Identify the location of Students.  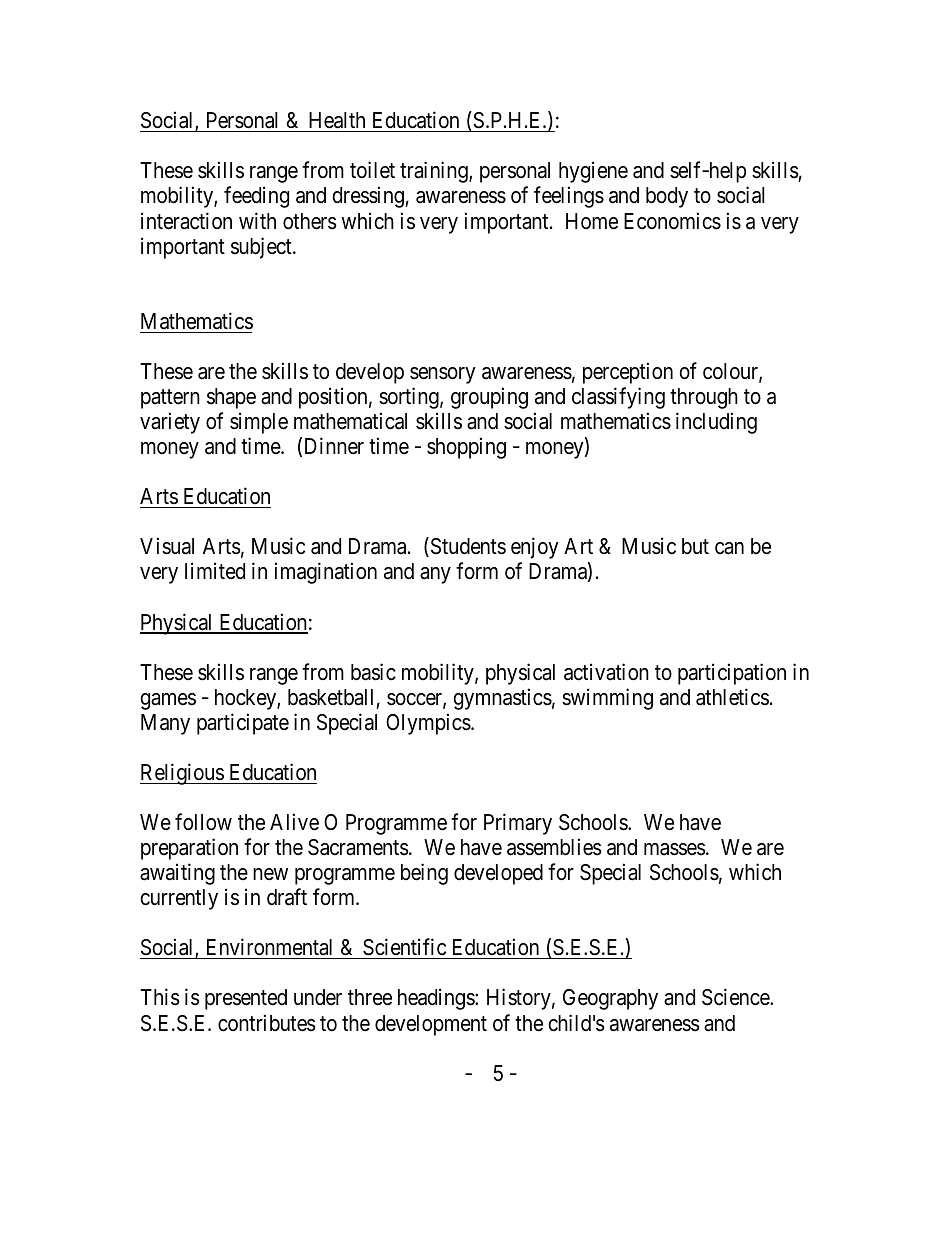
(467, 547).
